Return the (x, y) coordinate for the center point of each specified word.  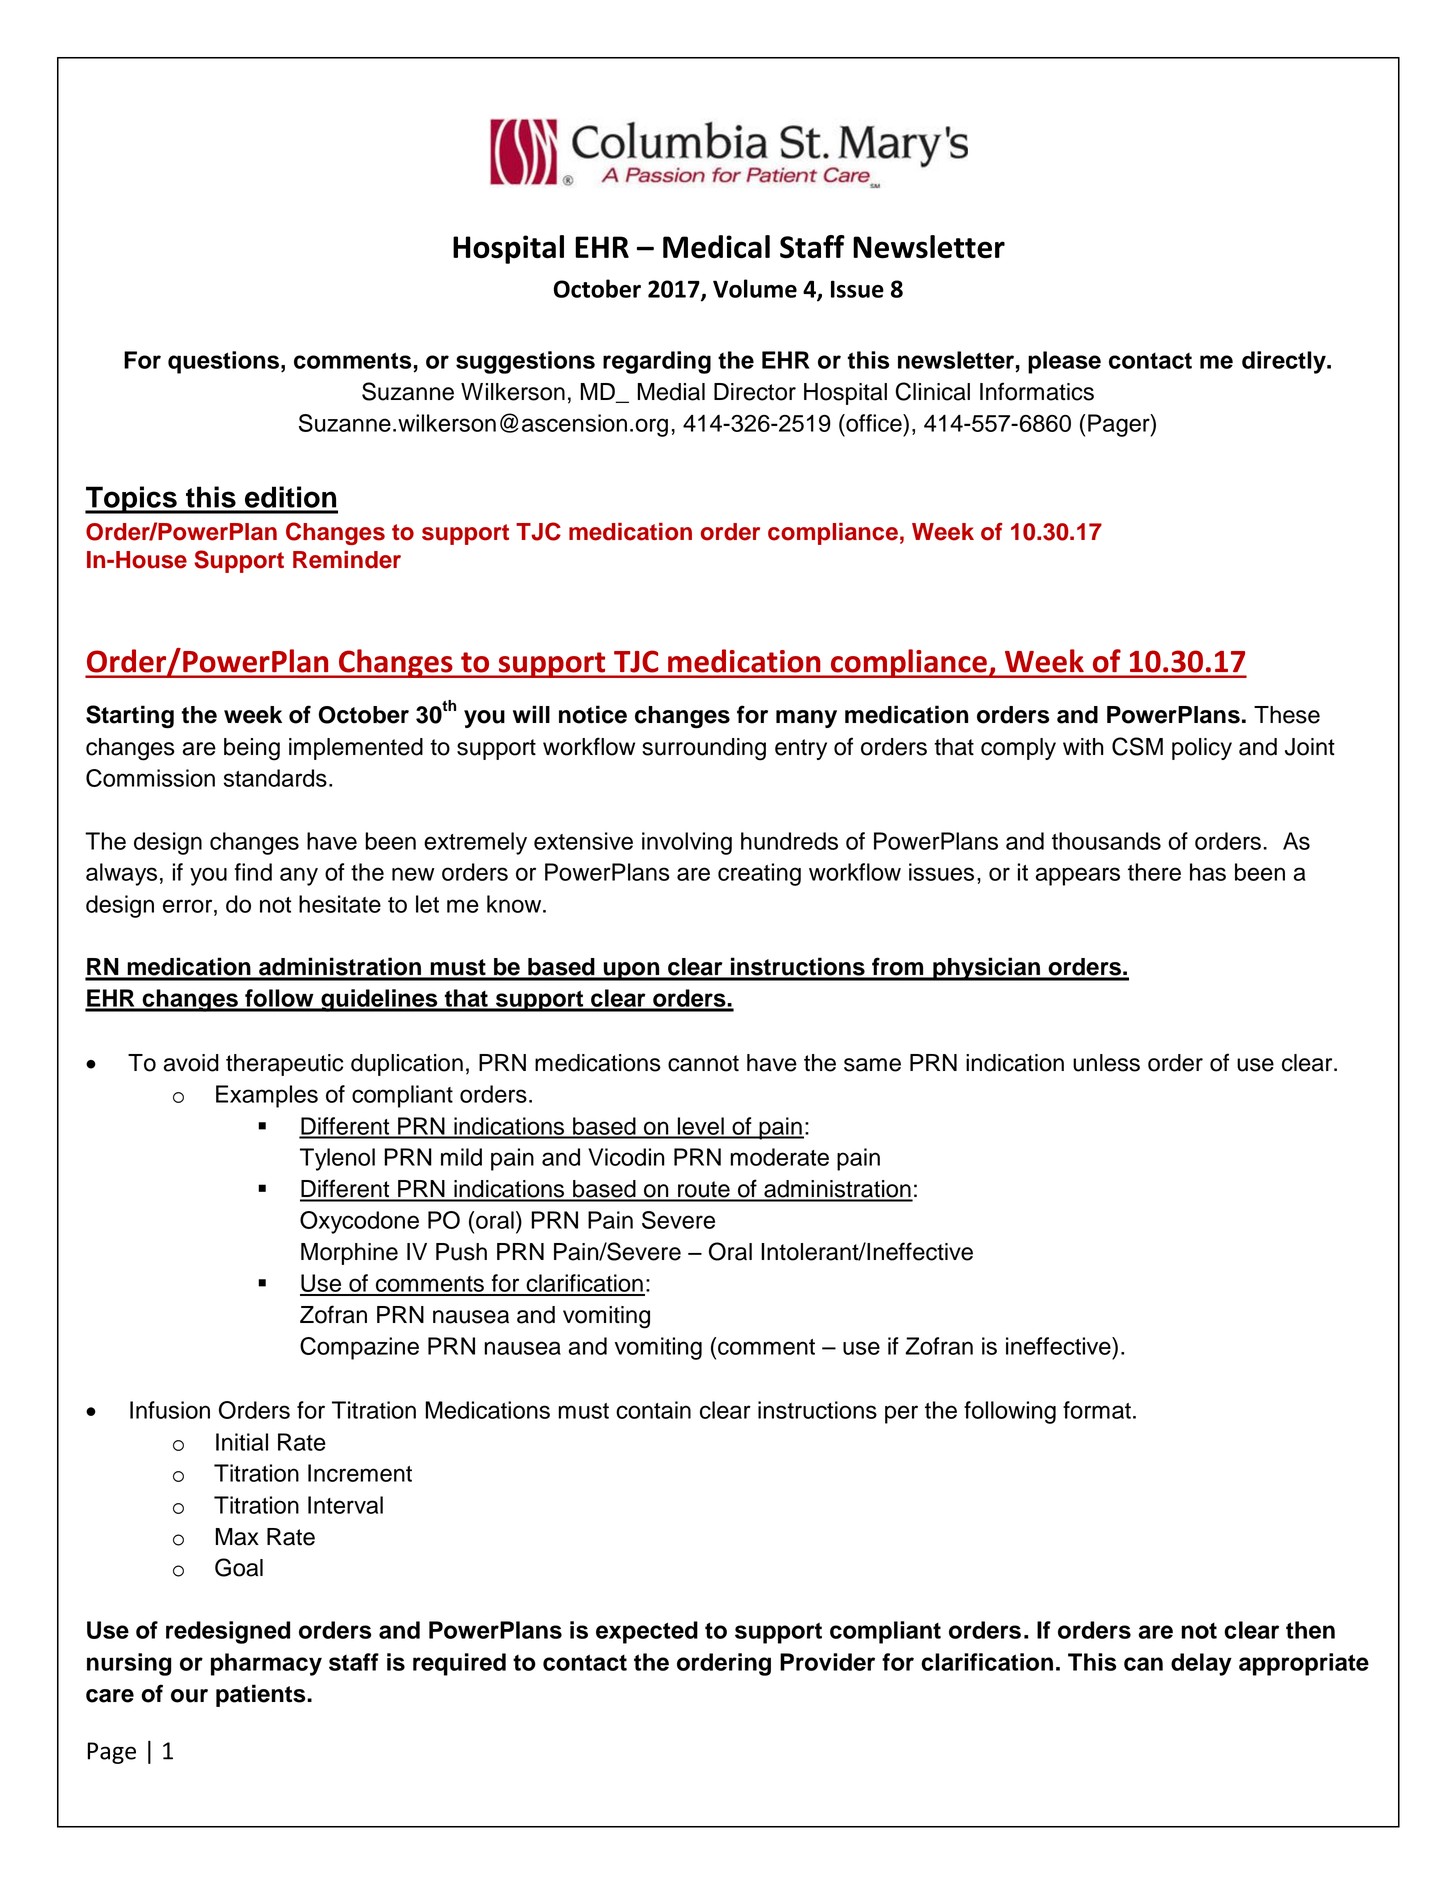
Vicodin (626, 1157)
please (1064, 362)
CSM (1137, 746)
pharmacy (266, 1664)
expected (647, 1632)
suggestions (525, 362)
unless (1106, 1063)
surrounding (704, 749)
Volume (755, 288)
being (252, 749)
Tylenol (337, 1159)
